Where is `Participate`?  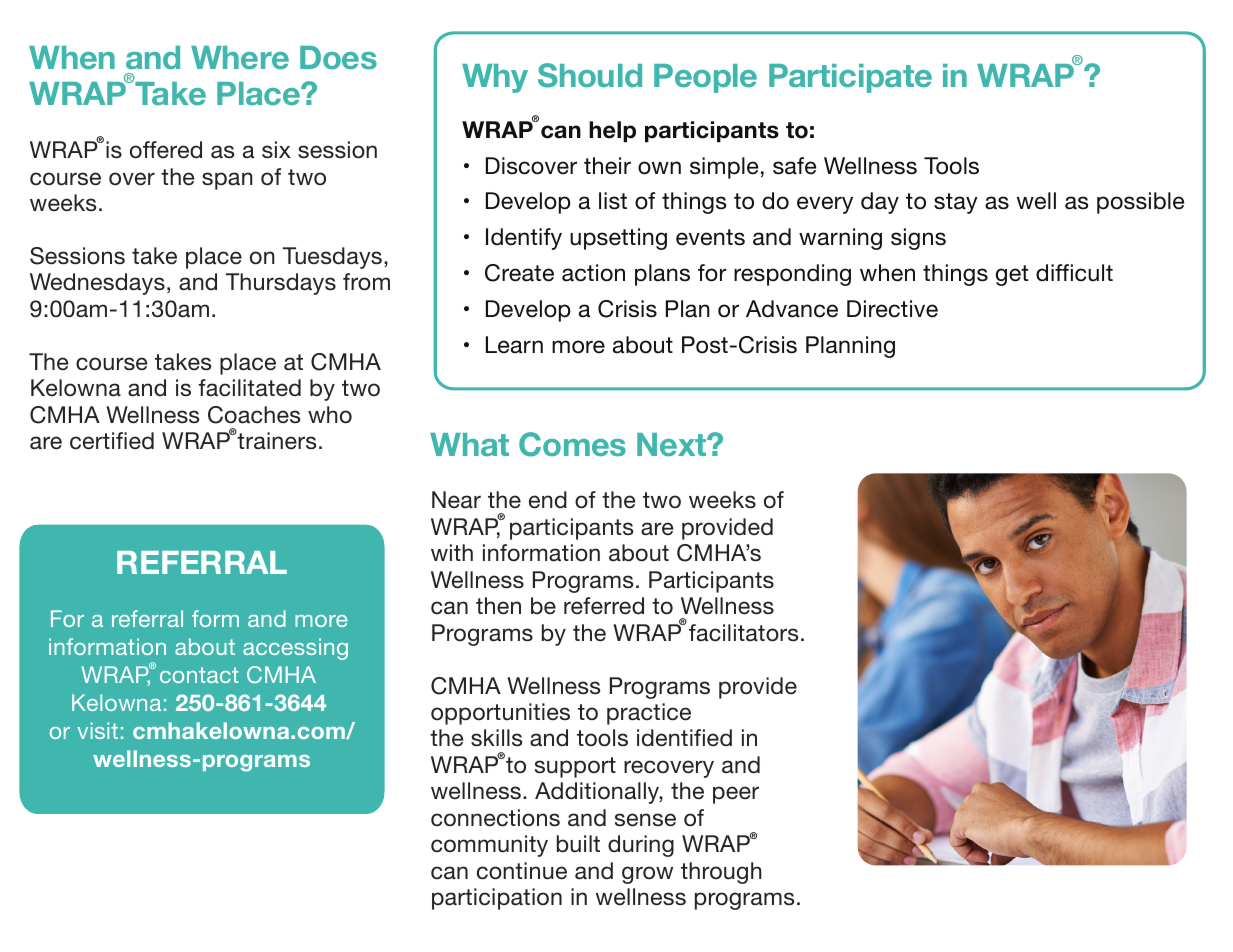
Participate is located at coordinates (850, 78).
